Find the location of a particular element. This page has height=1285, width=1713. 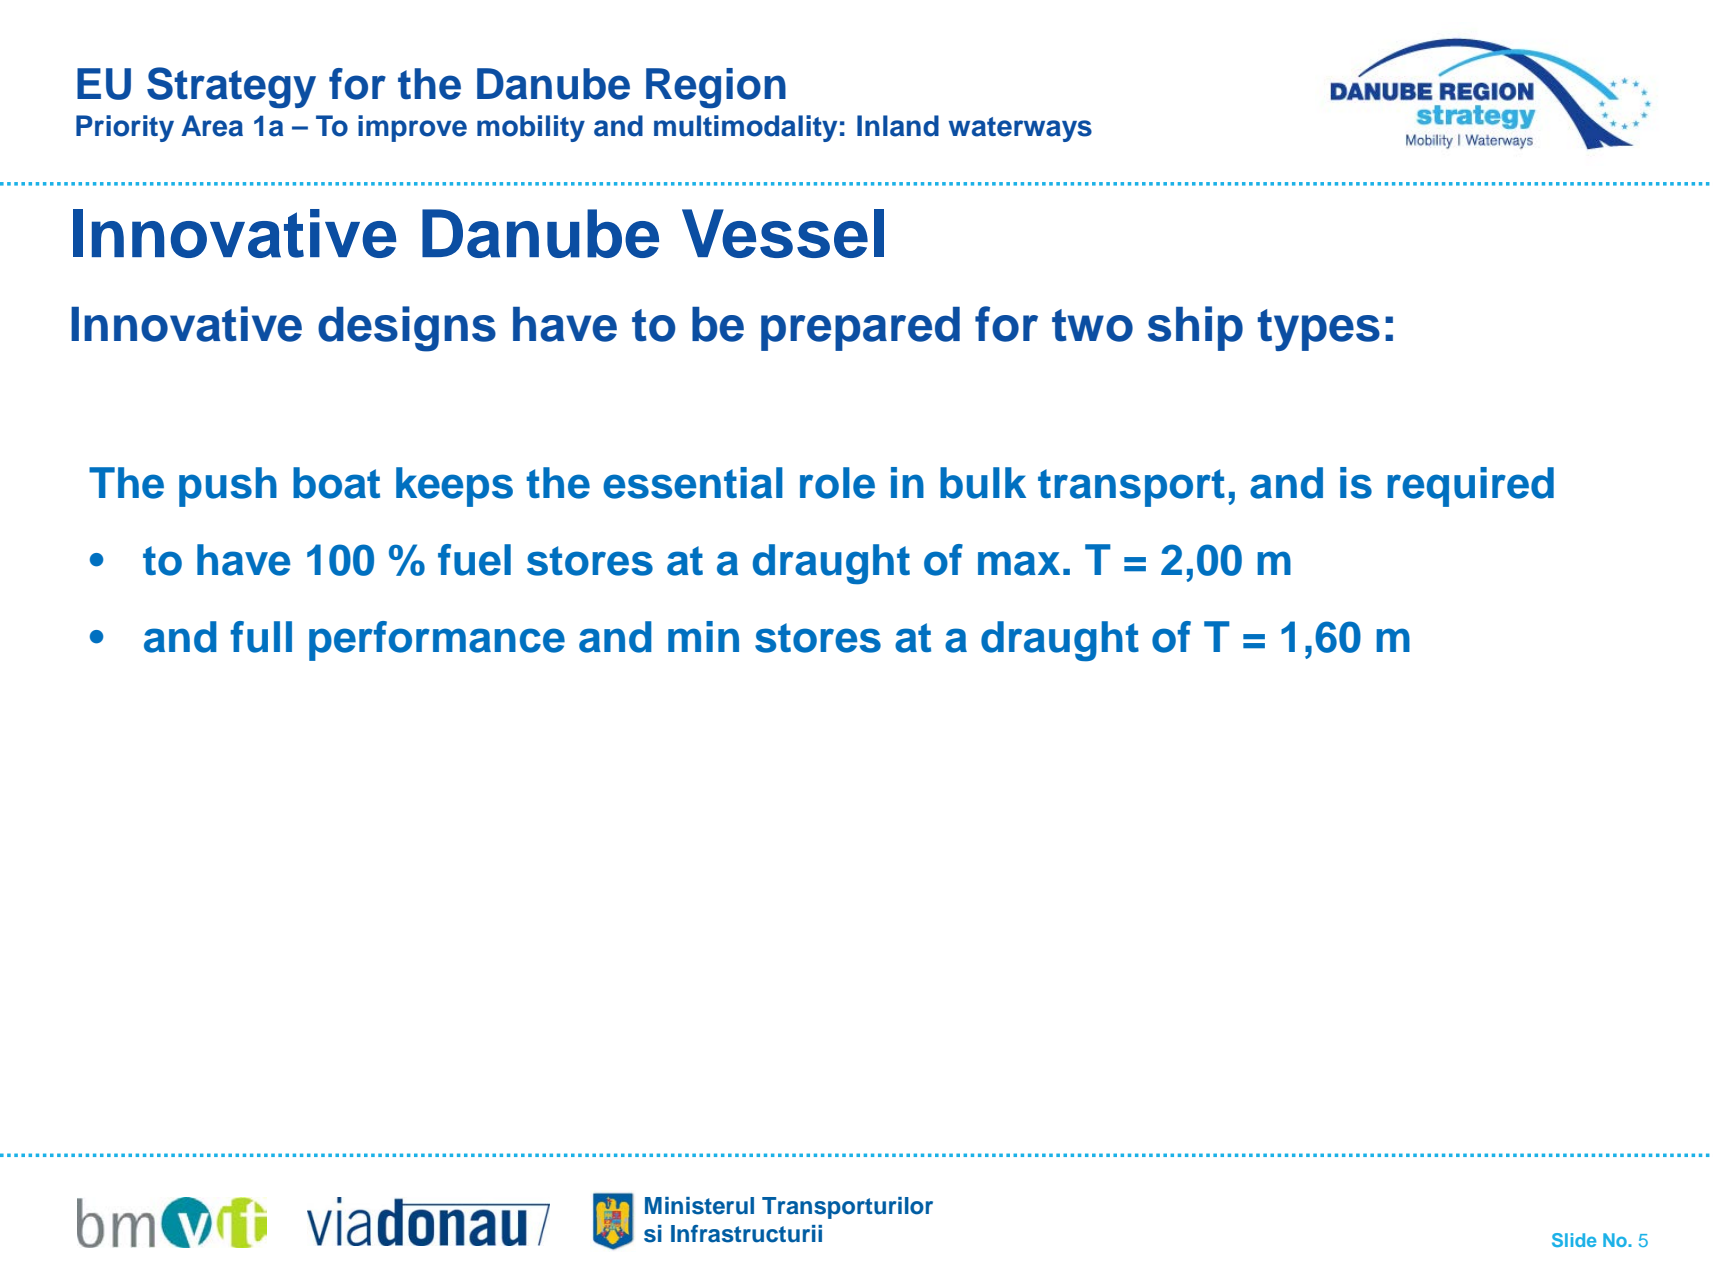

performance is located at coordinates (437, 641).
